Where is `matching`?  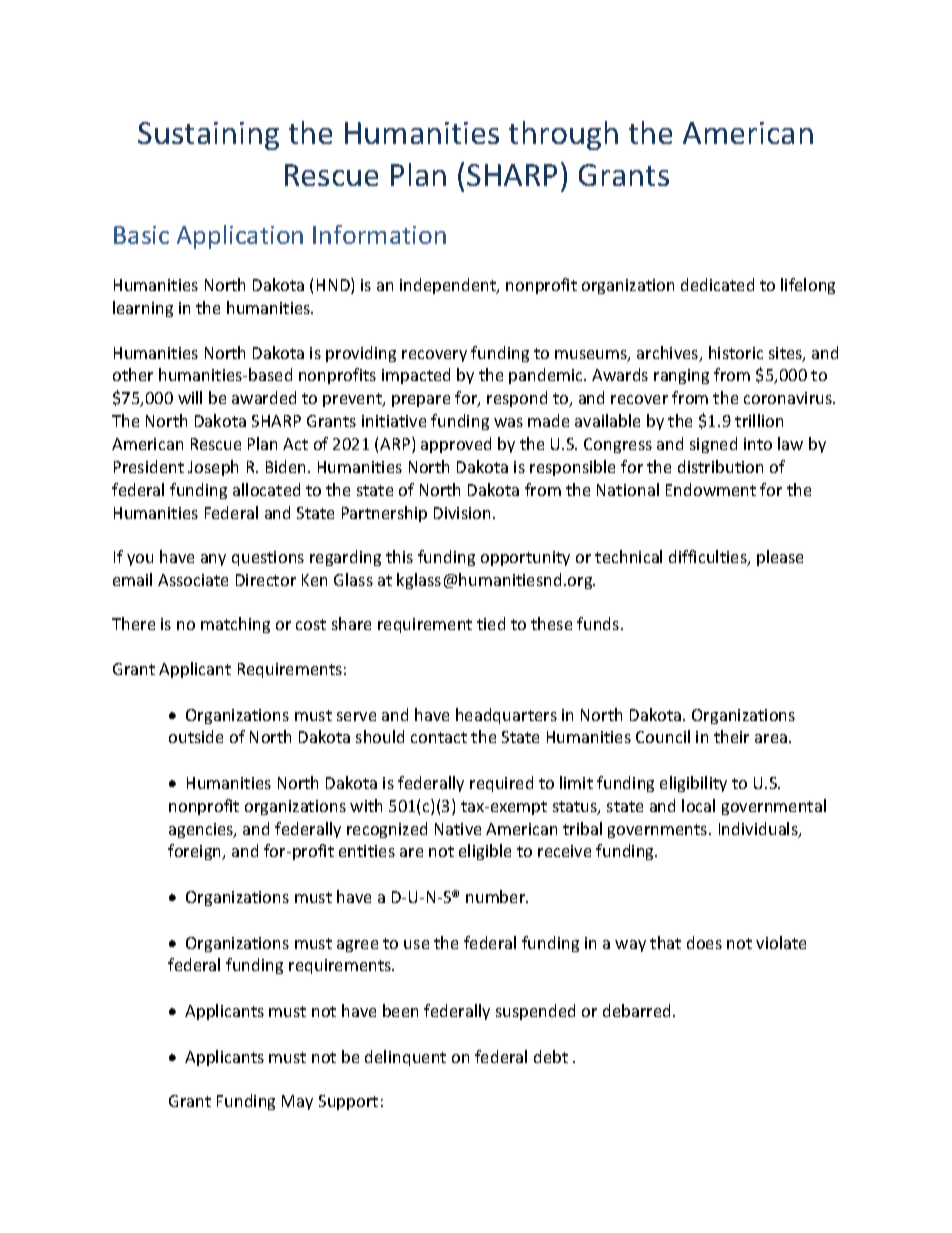 matching is located at coordinates (235, 625).
